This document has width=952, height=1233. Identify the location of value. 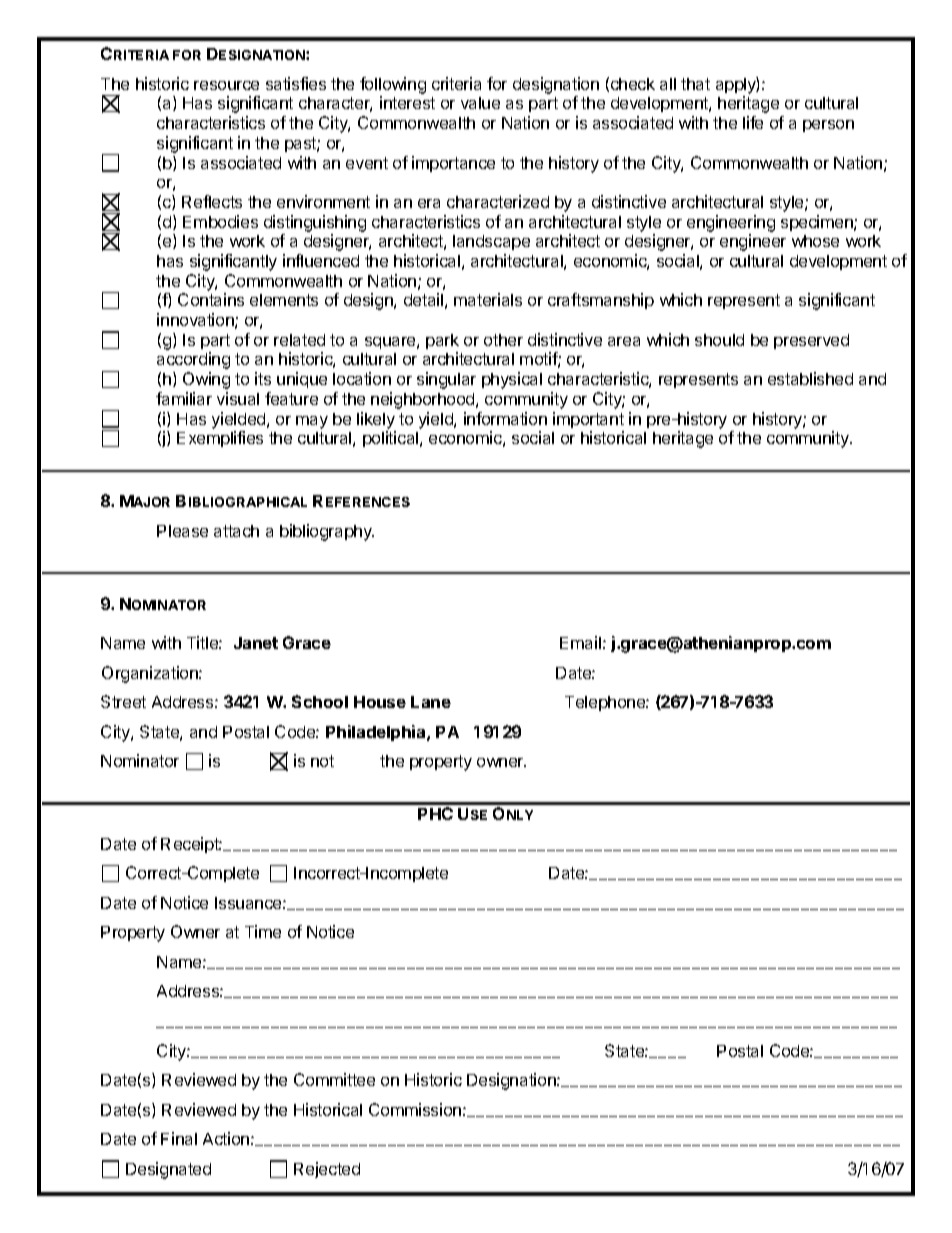
(480, 103).
